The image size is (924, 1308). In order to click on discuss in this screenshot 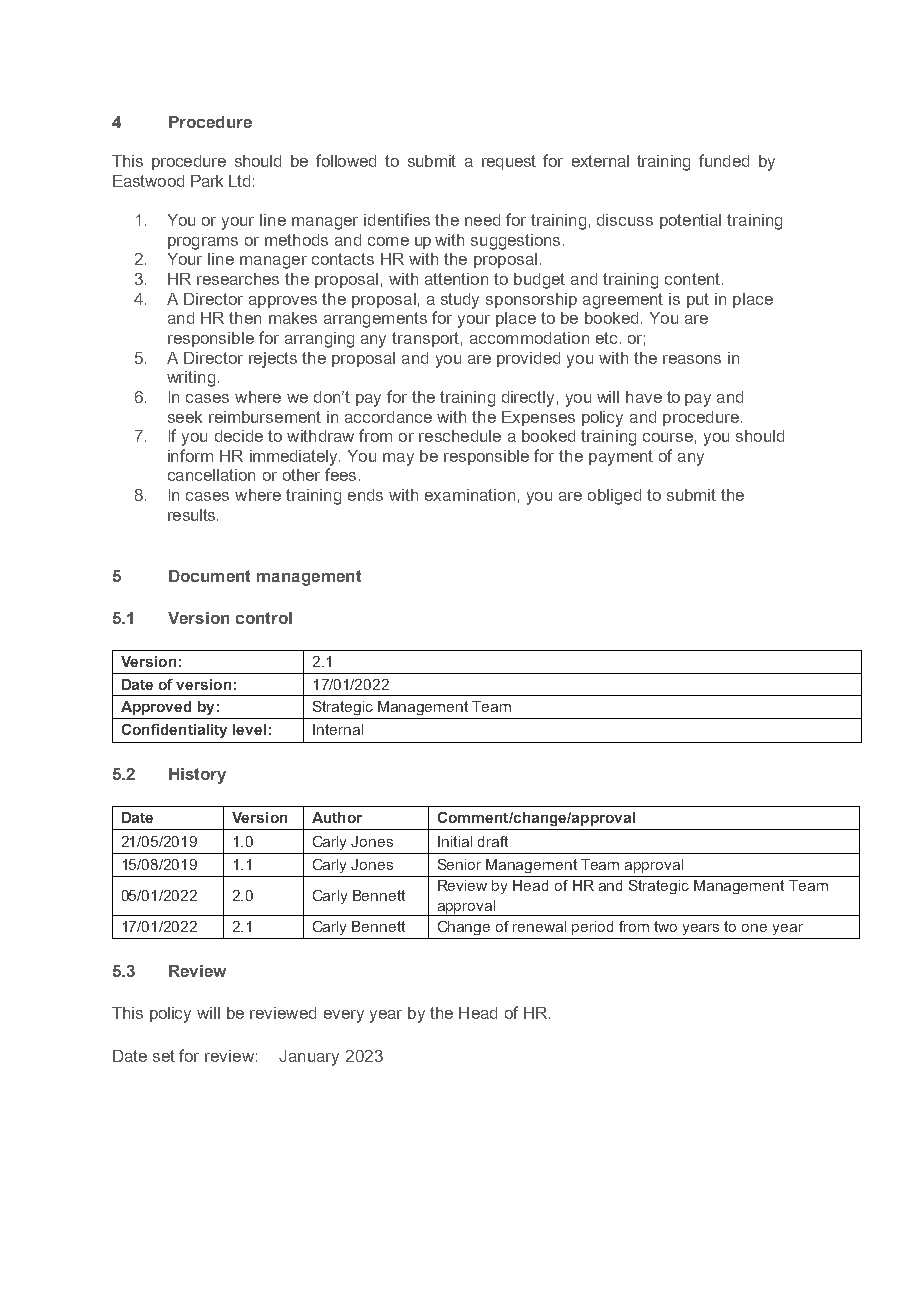, I will do `click(625, 220)`.
